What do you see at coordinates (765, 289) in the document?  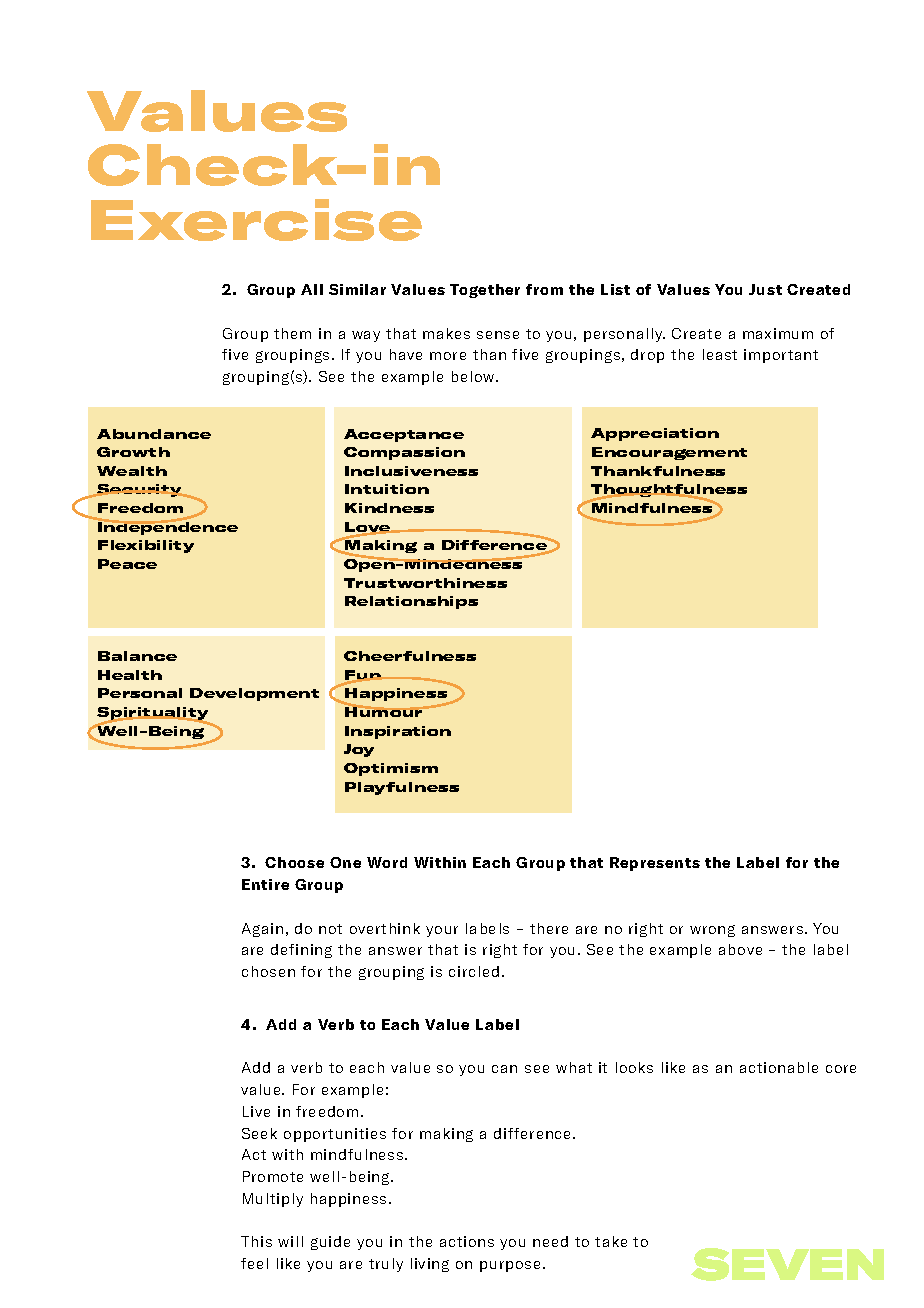 I see `Just` at bounding box center [765, 289].
